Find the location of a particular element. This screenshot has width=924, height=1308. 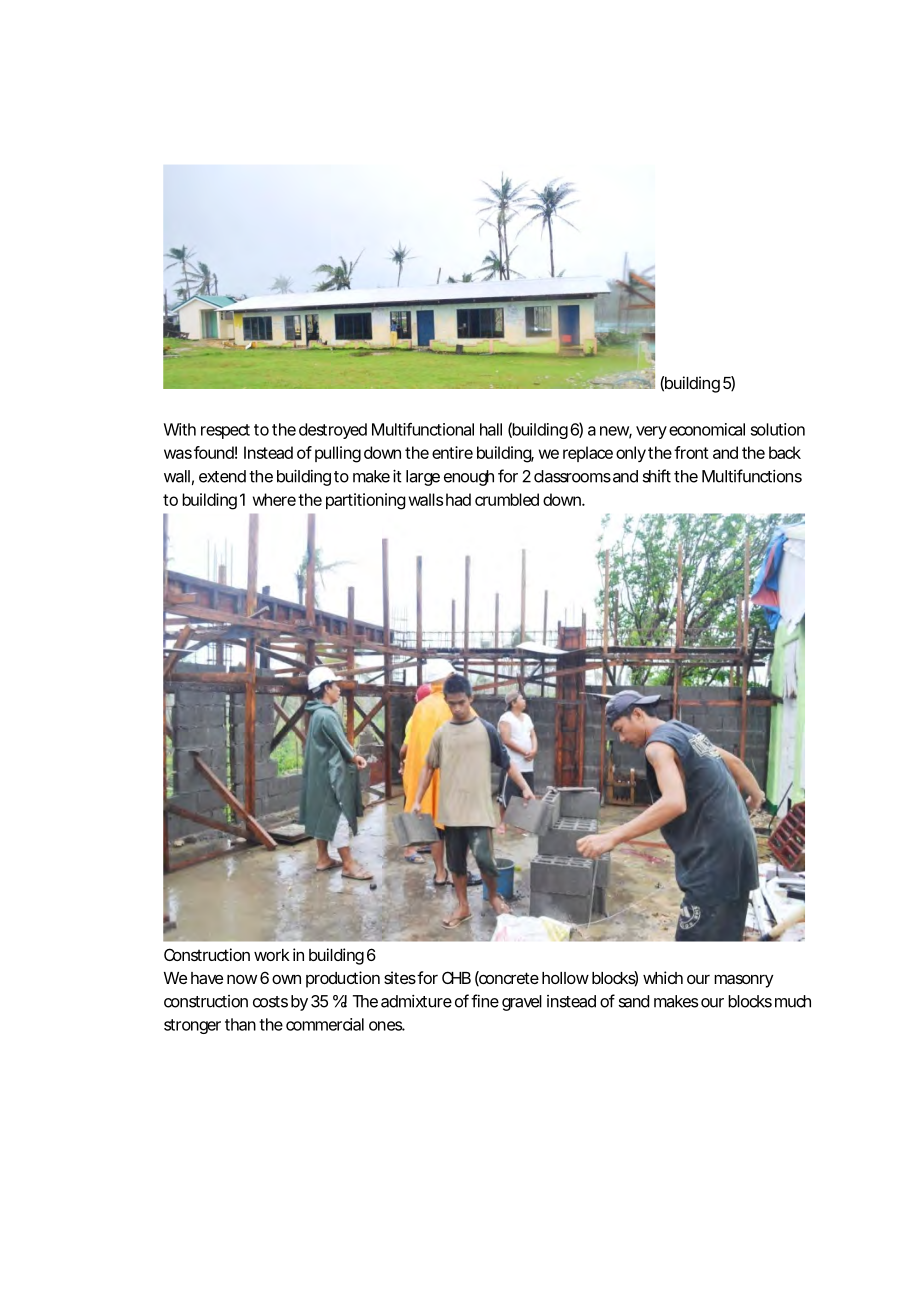

which is located at coordinates (663, 977).
